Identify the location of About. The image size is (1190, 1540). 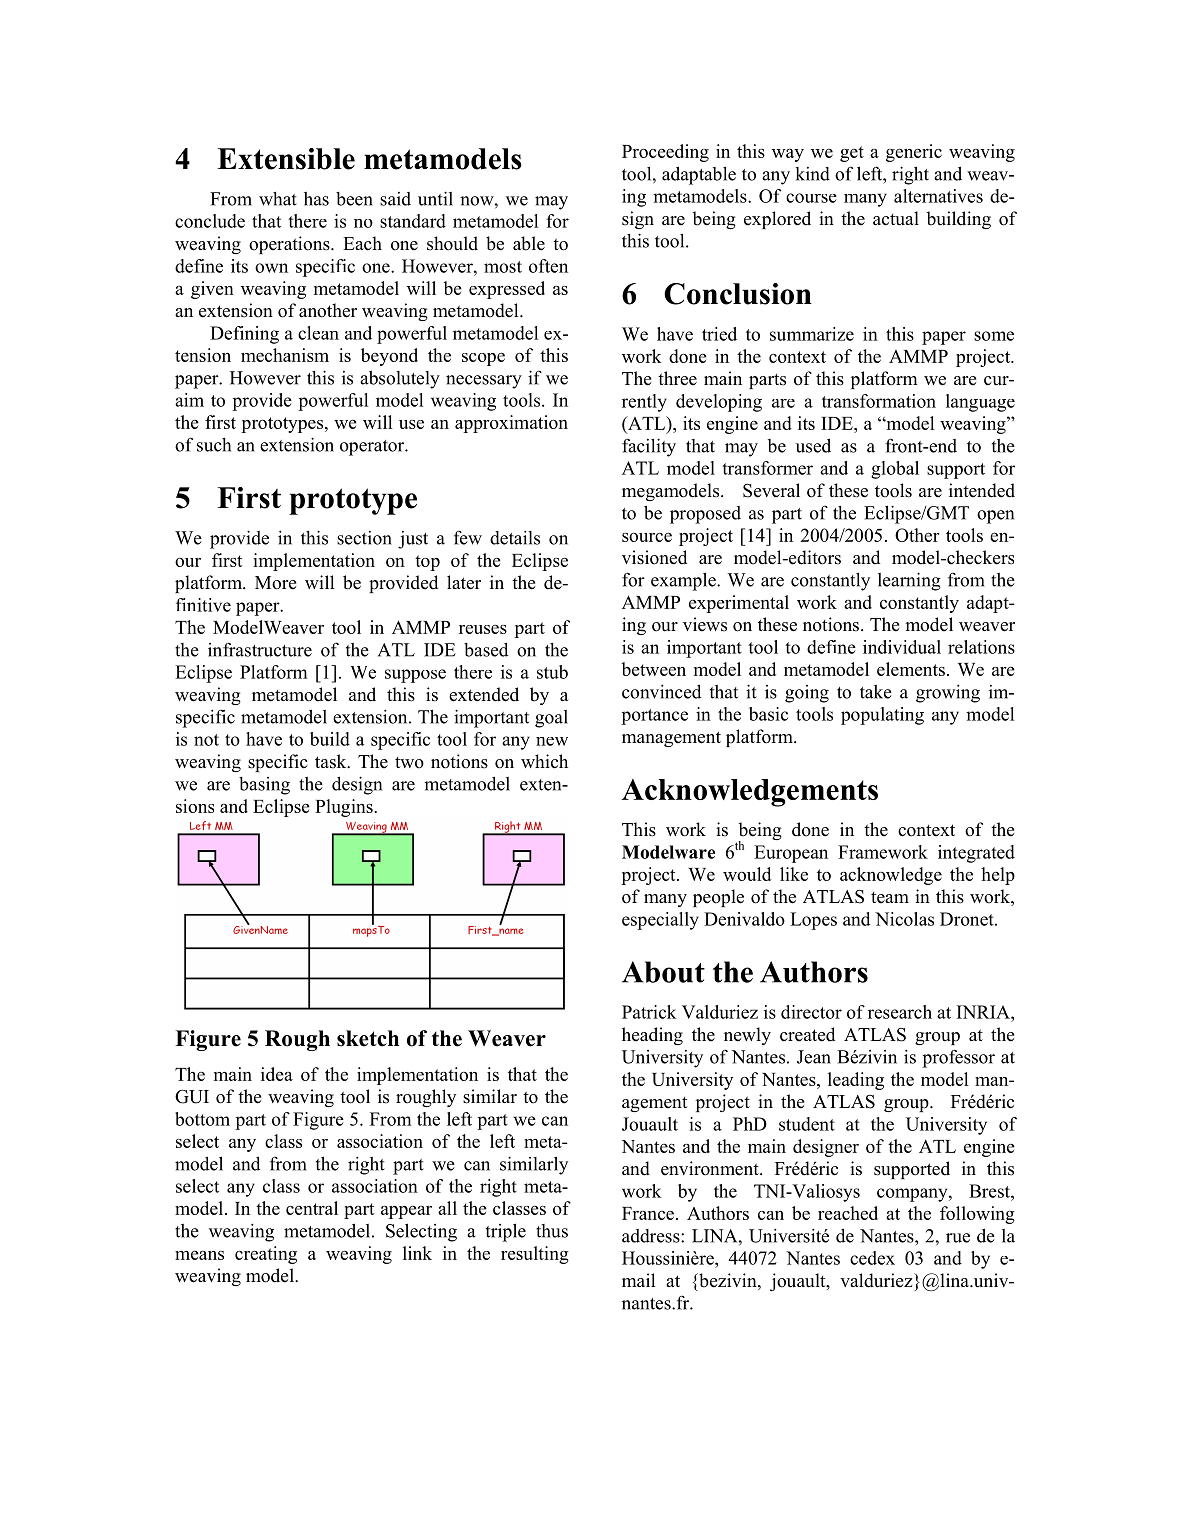
(663, 972).
